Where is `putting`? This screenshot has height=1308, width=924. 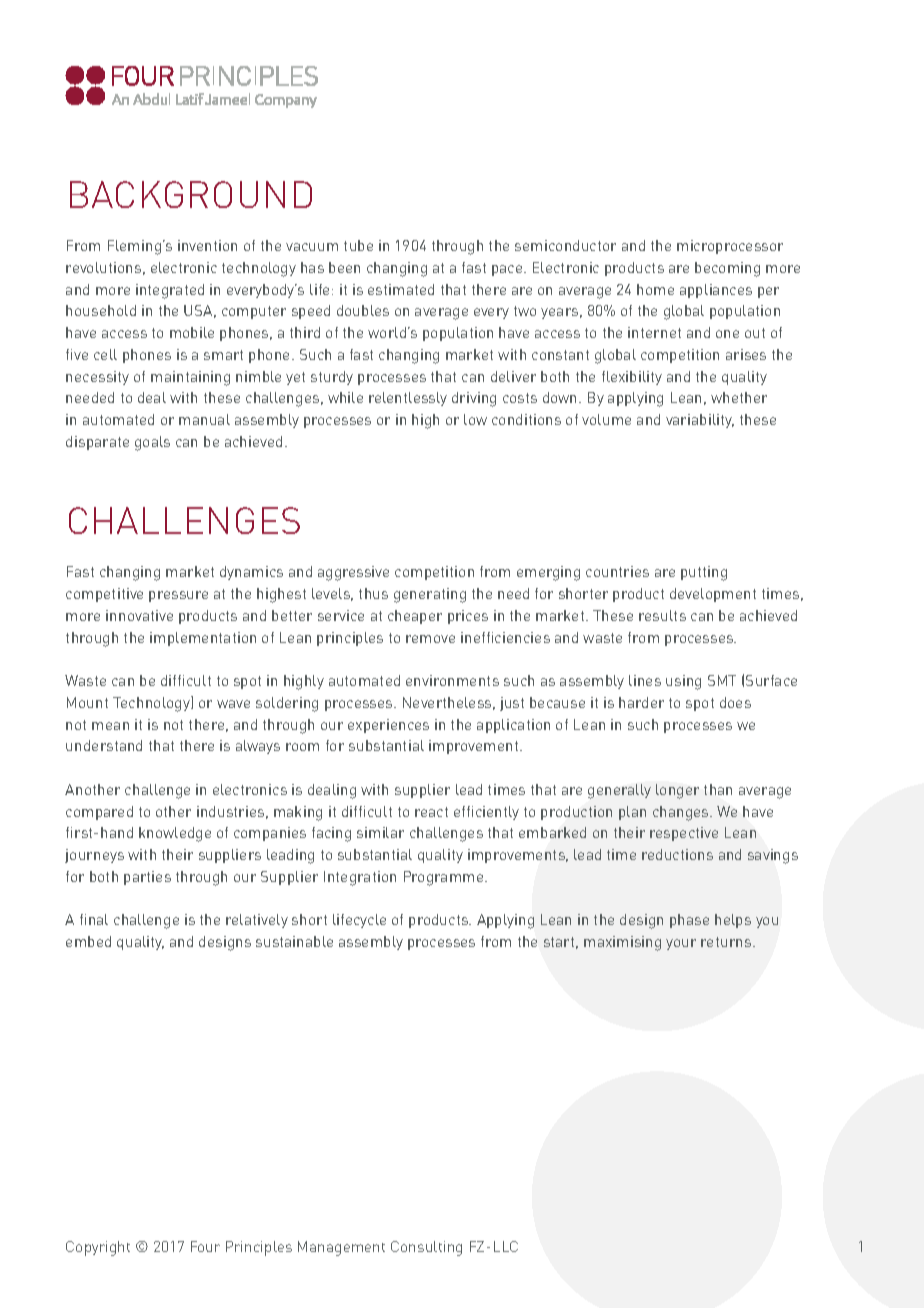 putting is located at coordinates (704, 573).
